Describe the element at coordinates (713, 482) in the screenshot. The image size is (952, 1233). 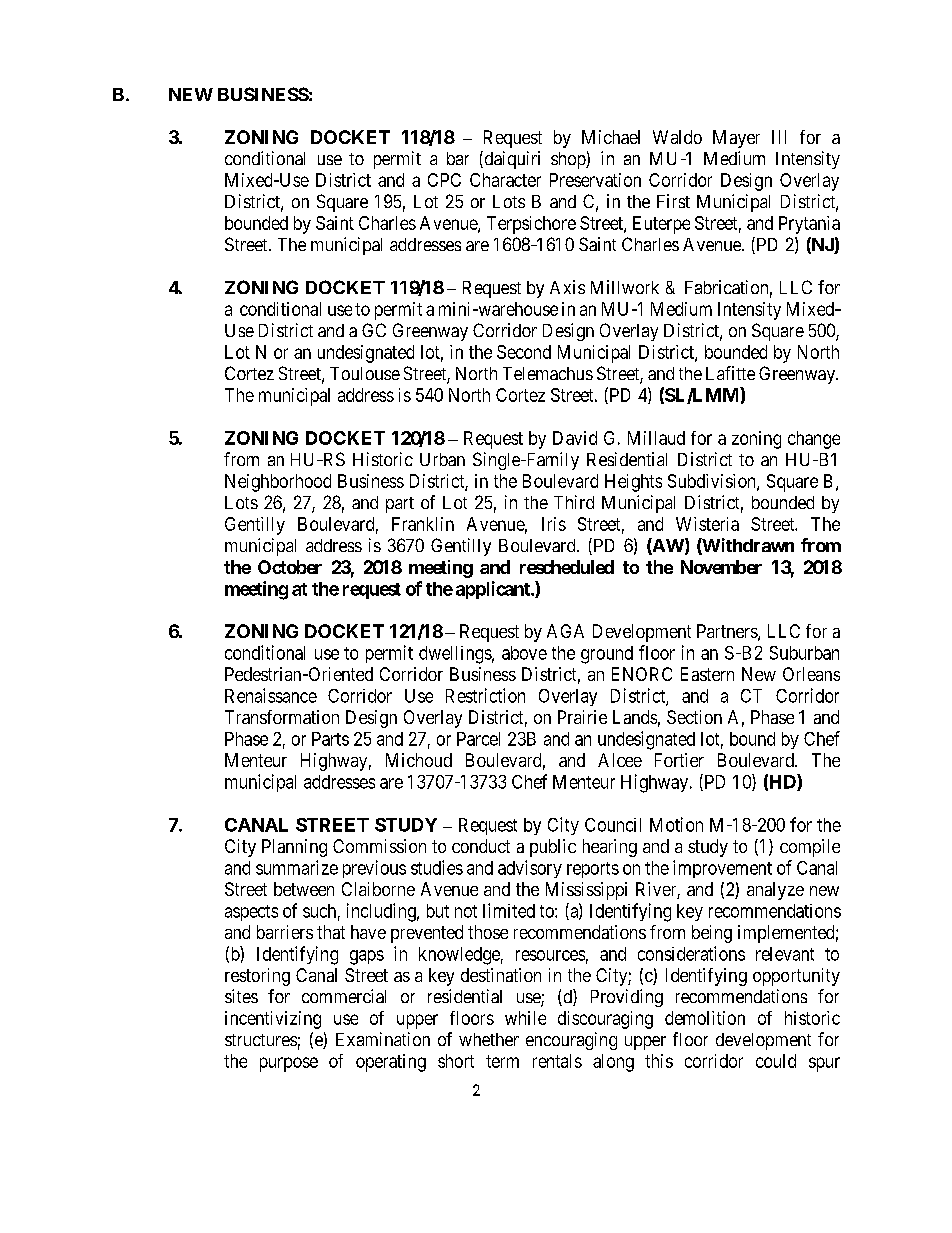
I see `Subdivision` at that location.
